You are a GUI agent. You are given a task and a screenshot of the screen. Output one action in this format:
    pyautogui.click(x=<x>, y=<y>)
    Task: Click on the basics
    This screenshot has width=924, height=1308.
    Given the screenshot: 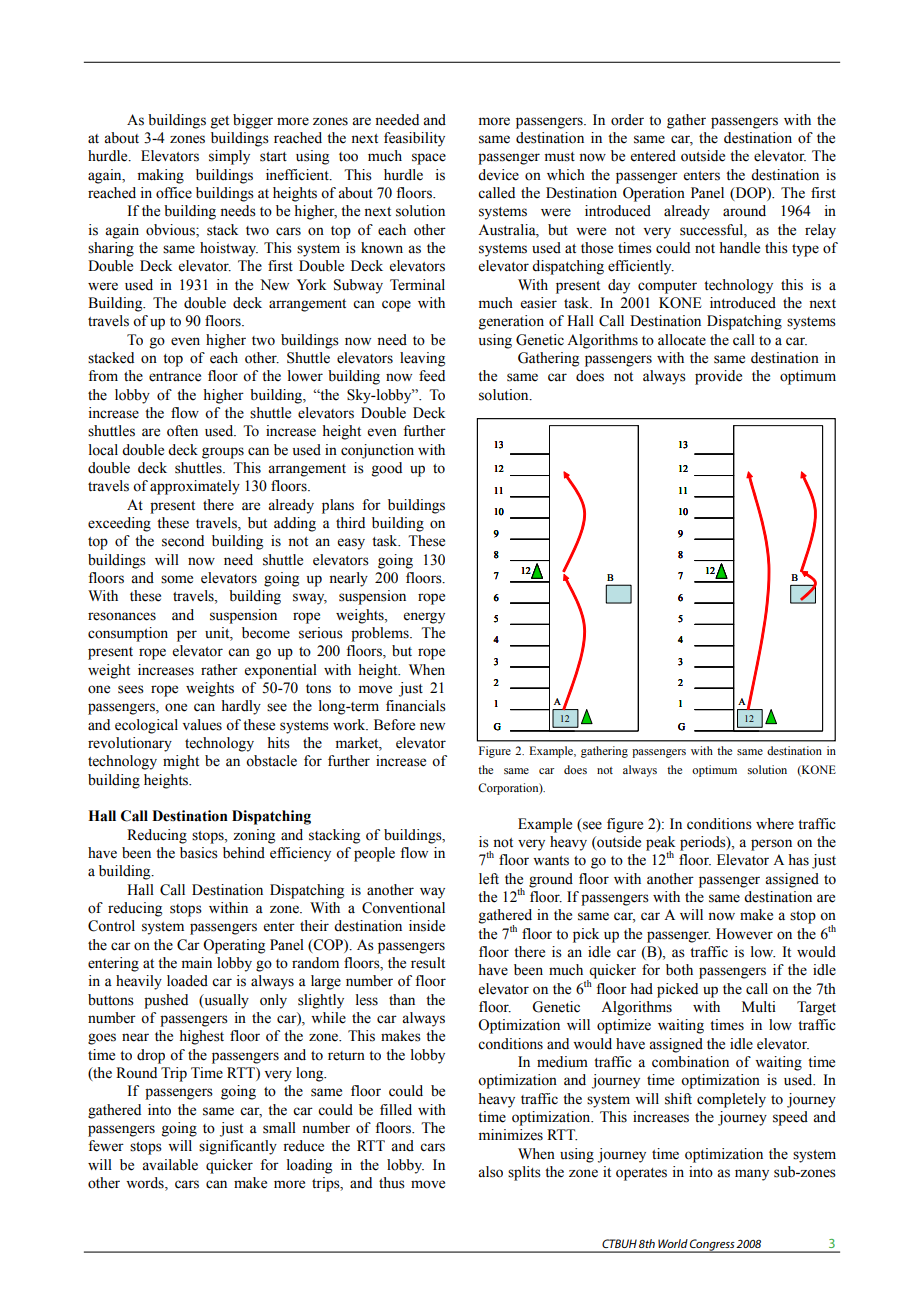 What is the action you would take?
    pyautogui.click(x=199, y=853)
